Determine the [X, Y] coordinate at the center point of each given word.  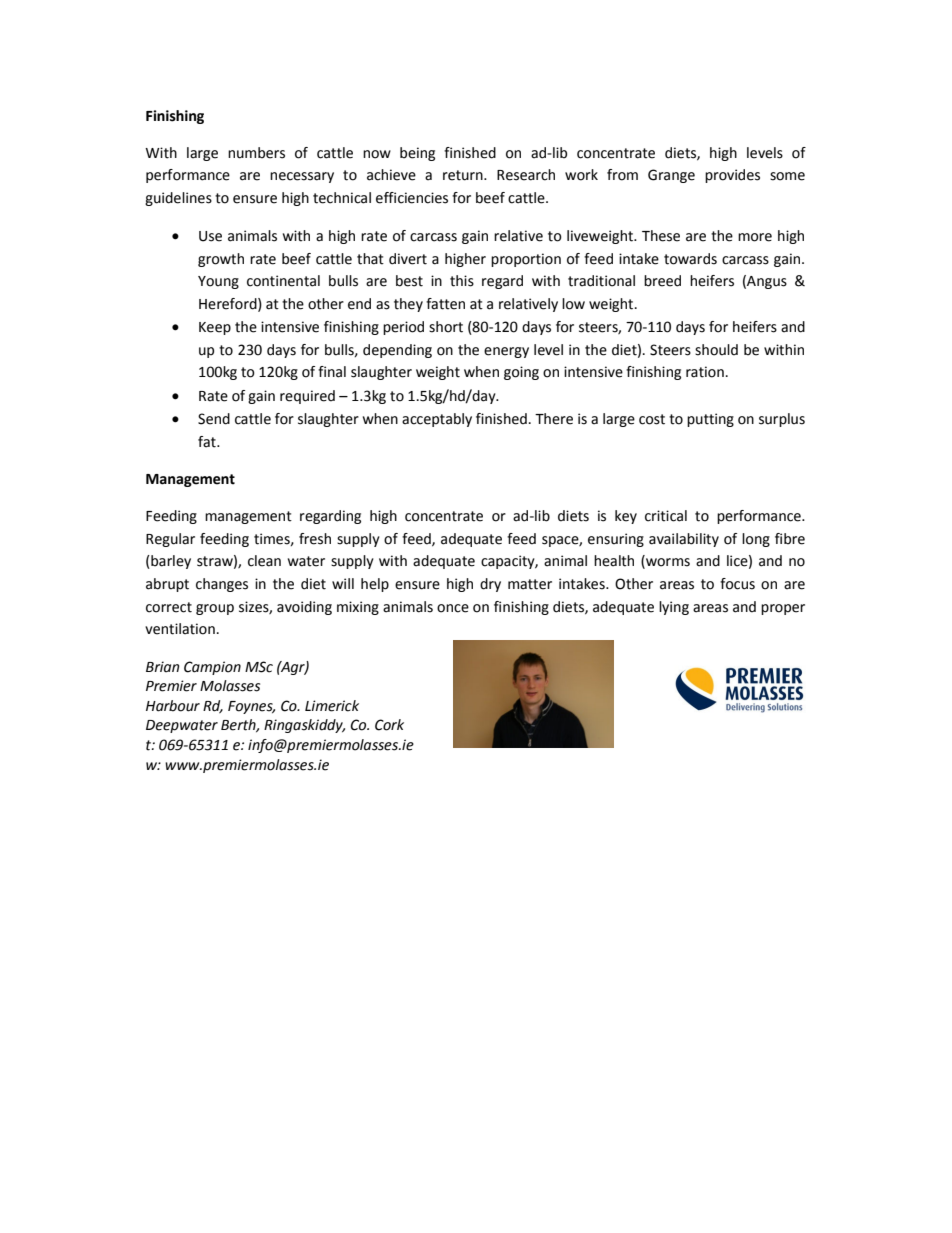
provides [732, 176]
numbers [256, 153]
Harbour [173, 706]
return [464, 175]
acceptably [437, 420]
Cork [389, 725]
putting [710, 420]
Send [214, 419]
